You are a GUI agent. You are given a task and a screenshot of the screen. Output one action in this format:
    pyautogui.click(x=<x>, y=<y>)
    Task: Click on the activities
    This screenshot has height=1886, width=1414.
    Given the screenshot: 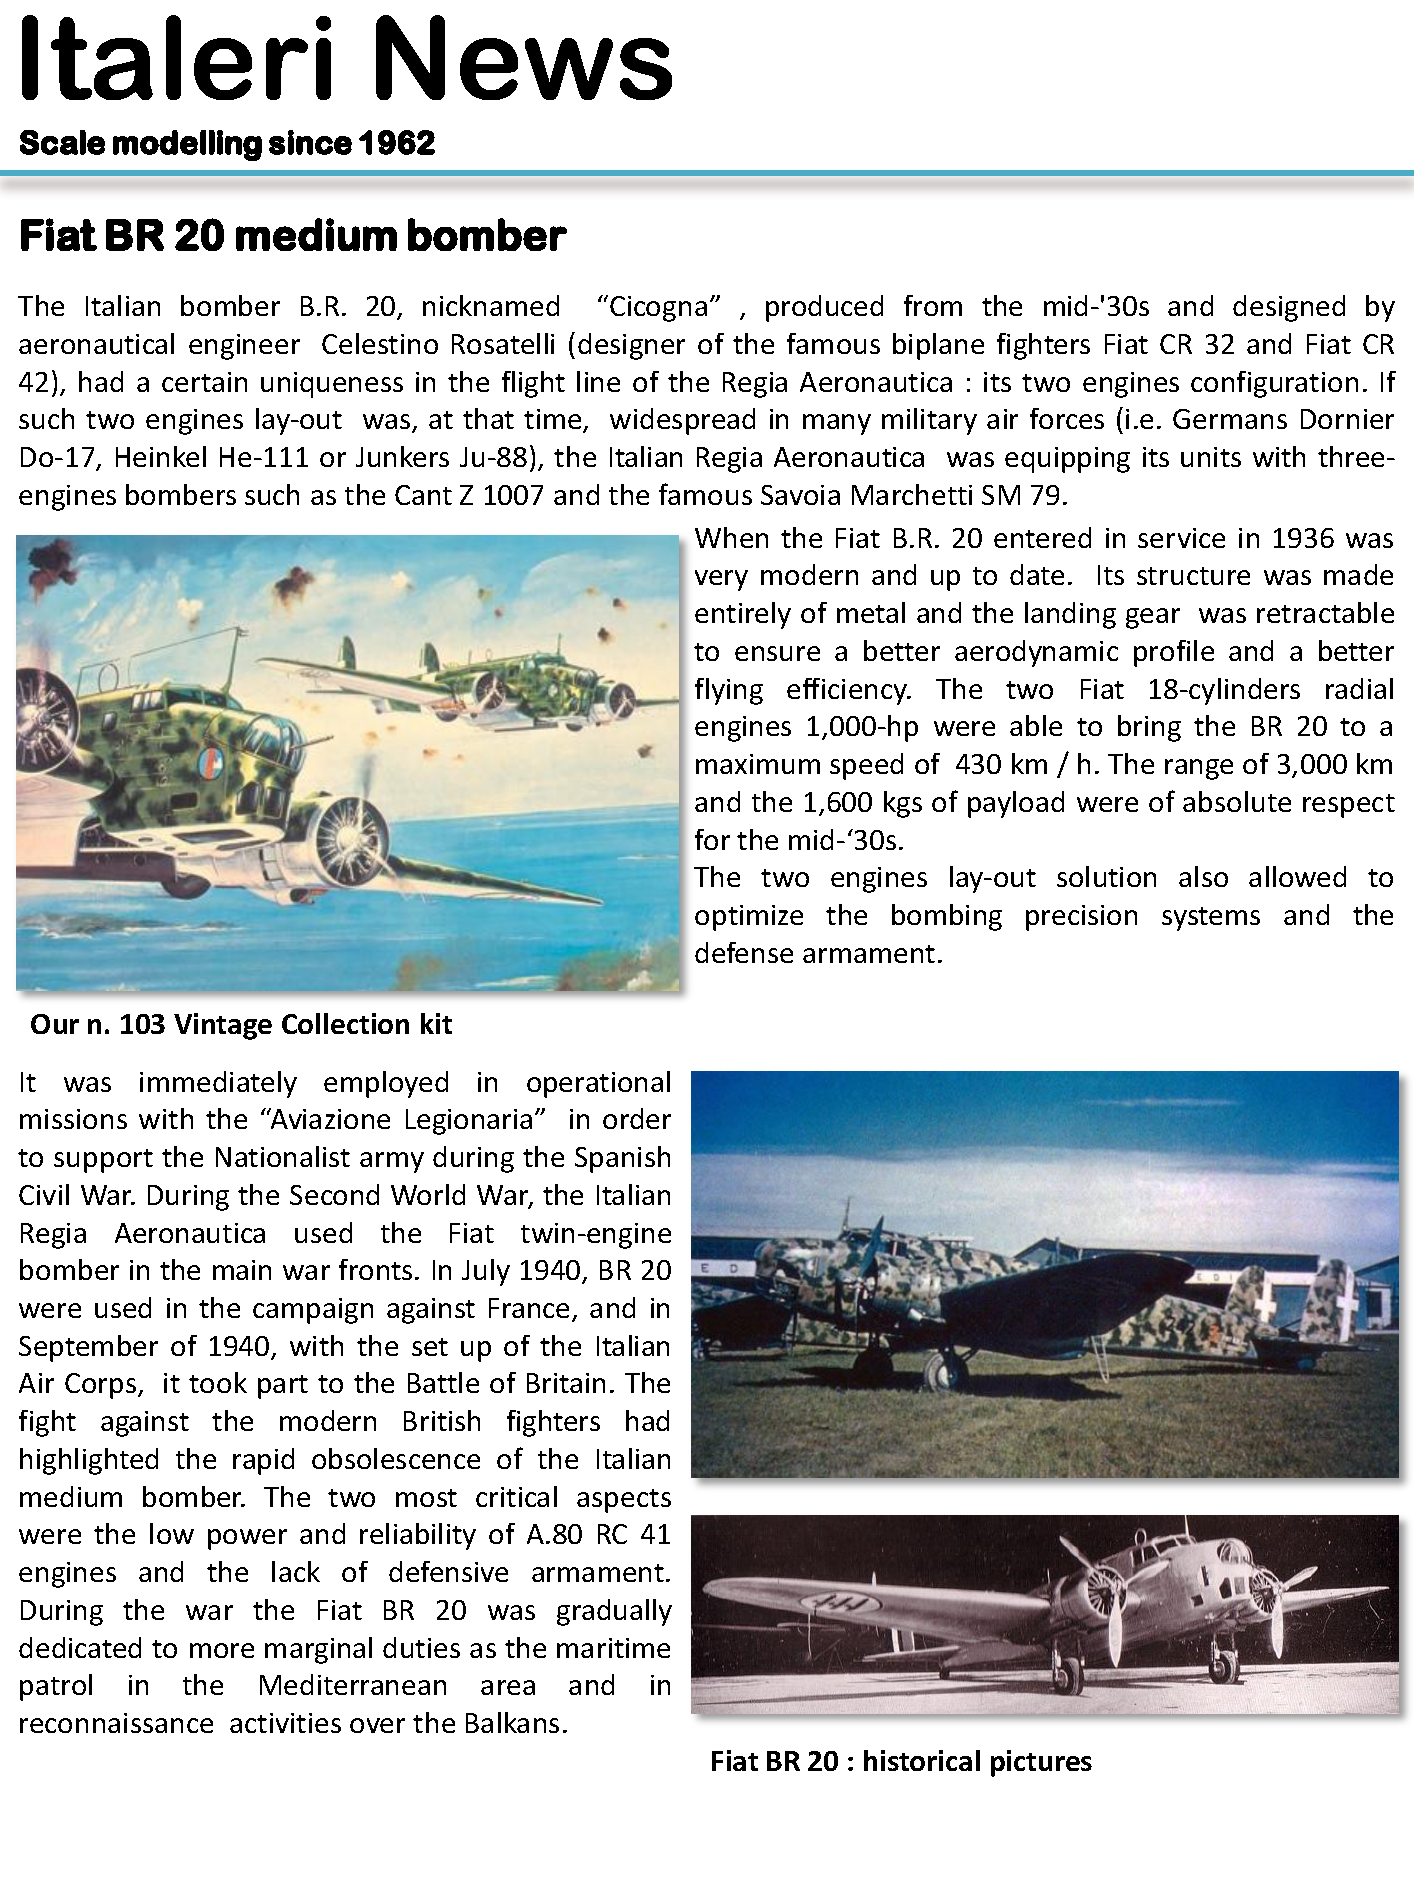 What is the action you would take?
    pyautogui.click(x=285, y=1723)
